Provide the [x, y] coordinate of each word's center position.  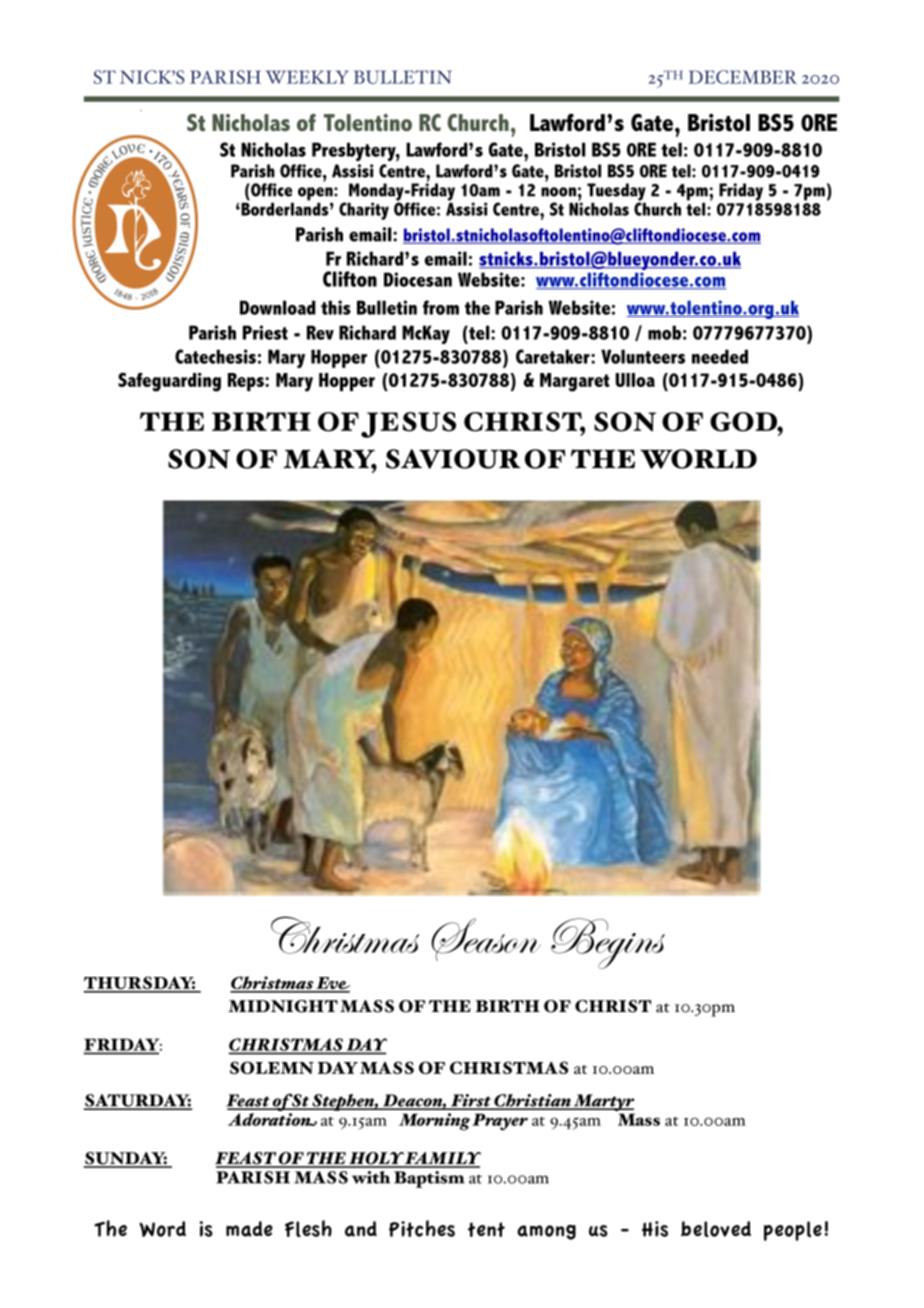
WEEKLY [307, 77]
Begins [608, 943]
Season [486, 939]
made [249, 1229]
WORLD [698, 459]
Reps [247, 382]
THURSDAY [139, 984]
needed [720, 356]
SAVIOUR [453, 459]
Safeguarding [169, 382]
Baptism [429, 1179]
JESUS [408, 425]
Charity [364, 211]
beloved [716, 1229]
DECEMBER [743, 77]
